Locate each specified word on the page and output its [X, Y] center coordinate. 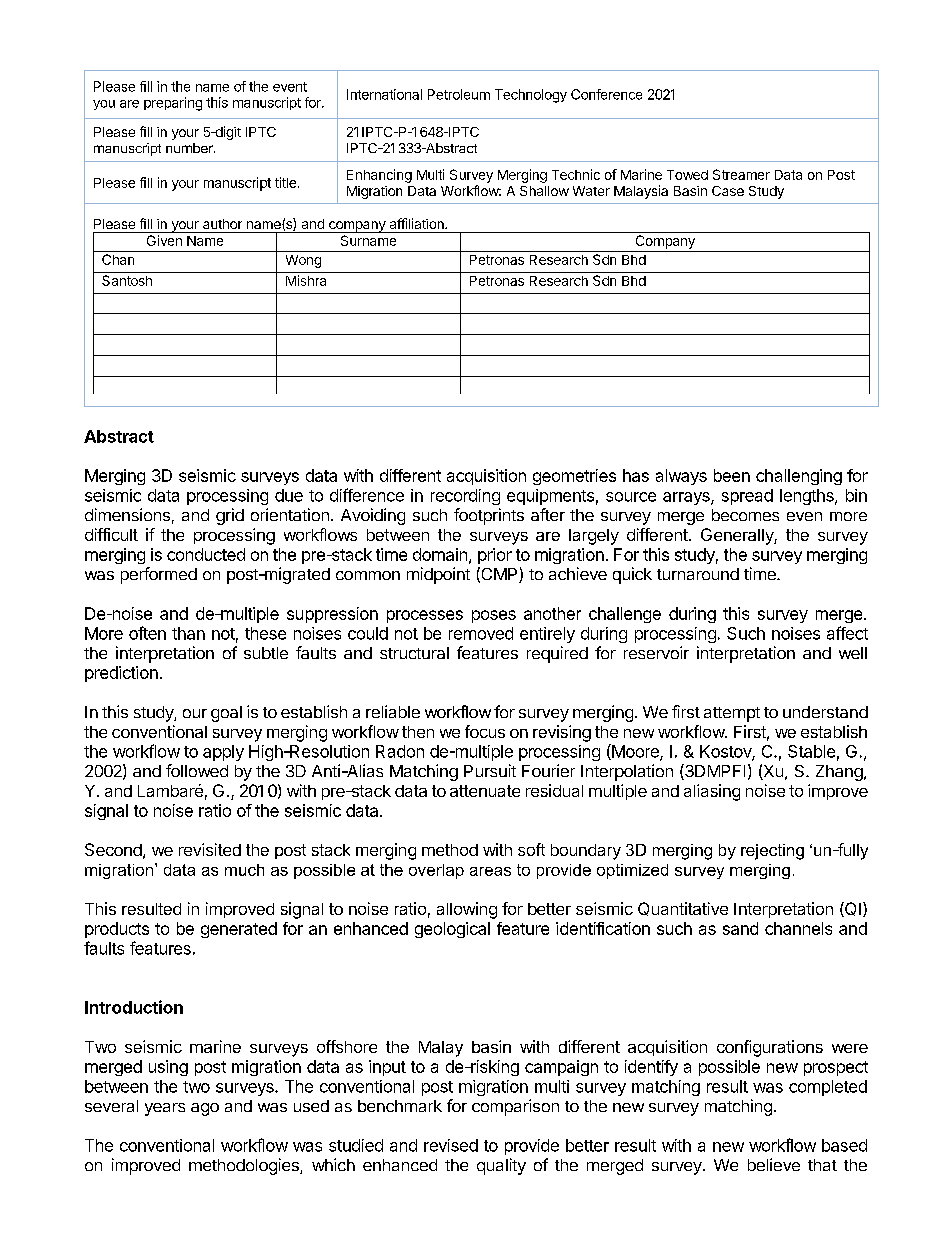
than [188, 633]
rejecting [772, 852]
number [190, 148]
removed [481, 633]
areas [490, 871]
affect [847, 633]
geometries [574, 477]
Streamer [741, 174]
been [732, 475]
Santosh [127, 280]
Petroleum [459, 94]
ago [205, 1109]
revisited [210, 849]
